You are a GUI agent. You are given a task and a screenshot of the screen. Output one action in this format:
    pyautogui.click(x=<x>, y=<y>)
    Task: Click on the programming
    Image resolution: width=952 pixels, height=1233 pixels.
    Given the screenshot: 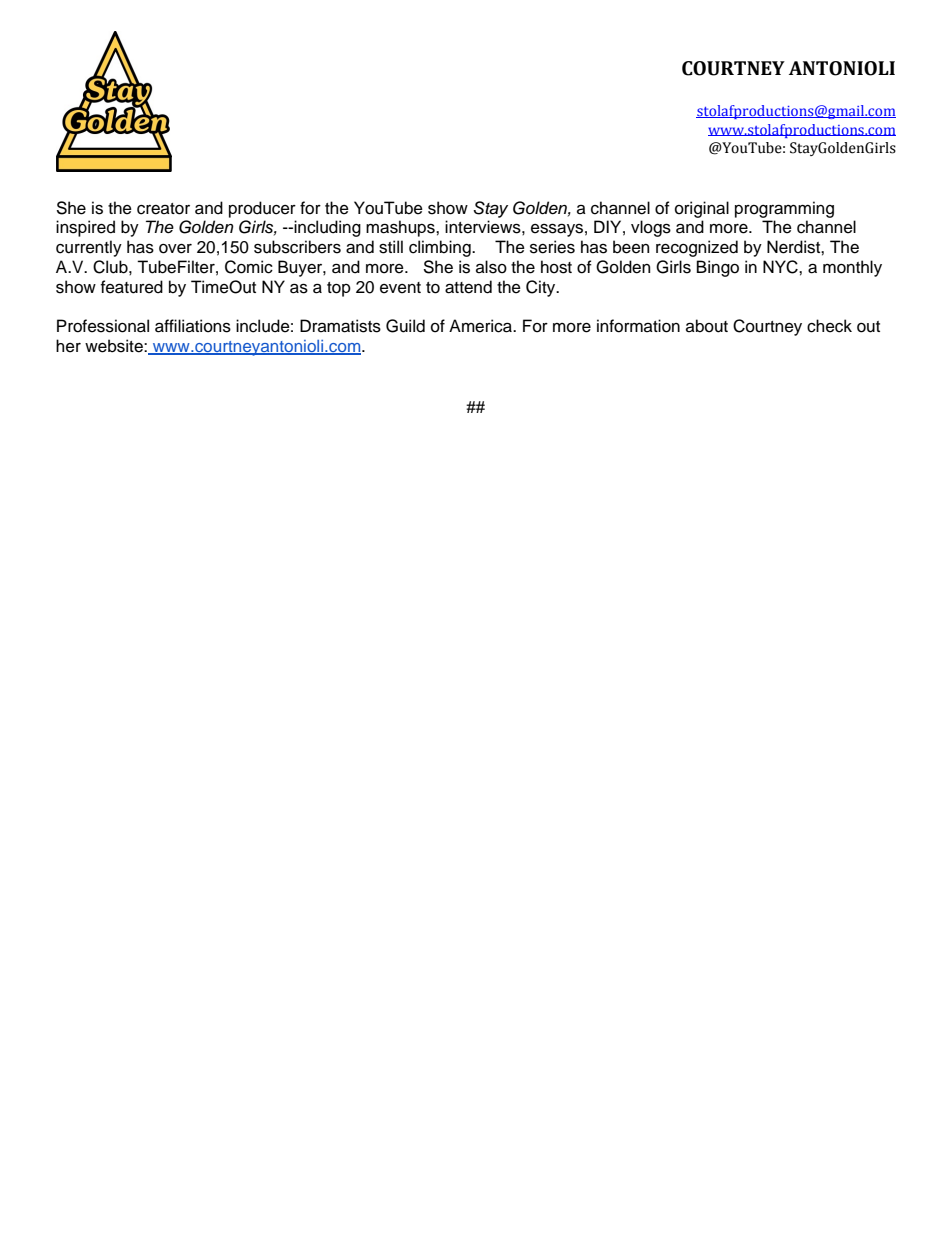 What is the action you would take?
    pyautogui.click(x=784, y=209)
